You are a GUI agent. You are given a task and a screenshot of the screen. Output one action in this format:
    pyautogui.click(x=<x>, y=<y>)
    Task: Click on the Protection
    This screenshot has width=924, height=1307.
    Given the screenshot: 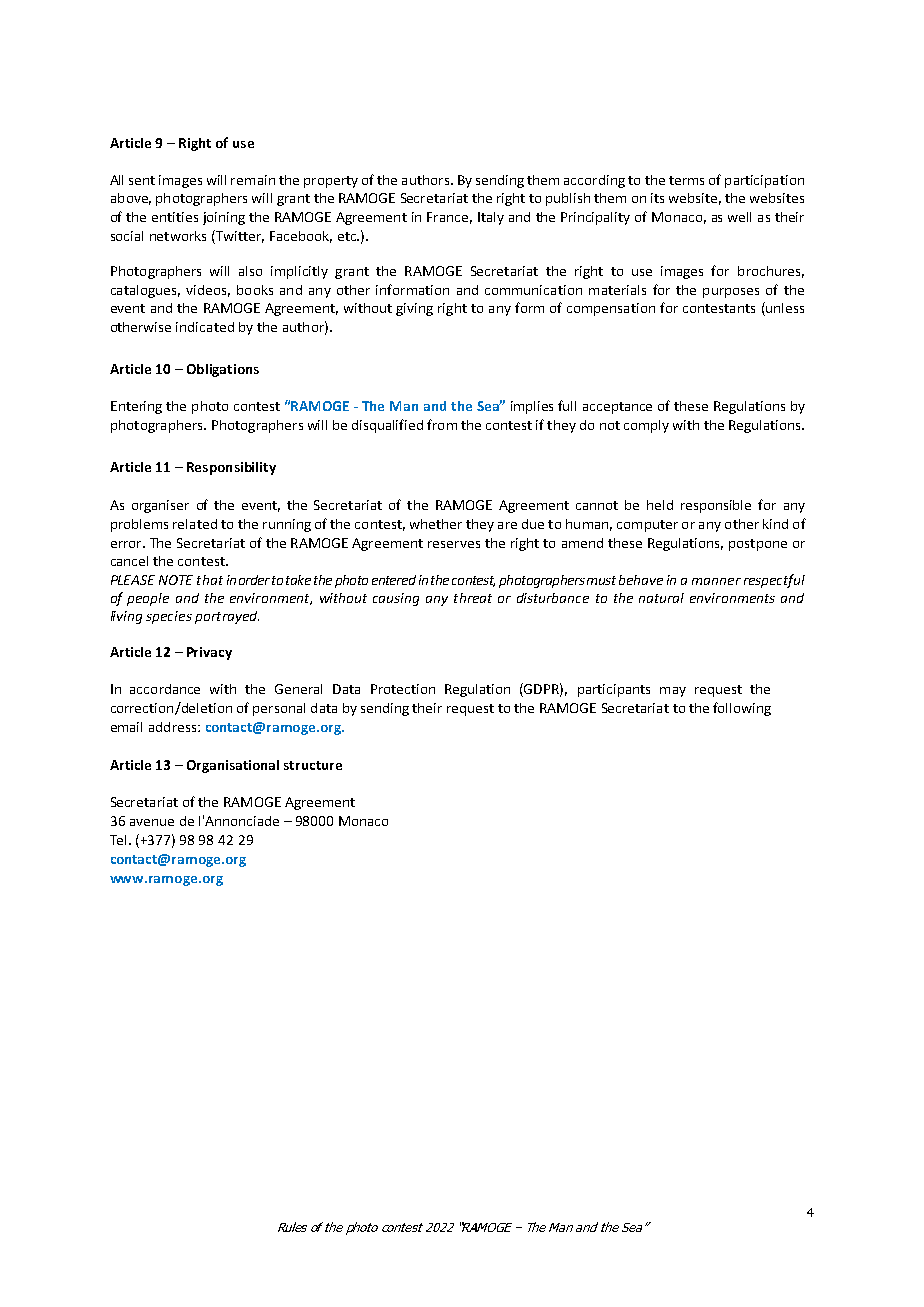 What is the action you would take?
    pyautogui.click(x=403, y=689)
